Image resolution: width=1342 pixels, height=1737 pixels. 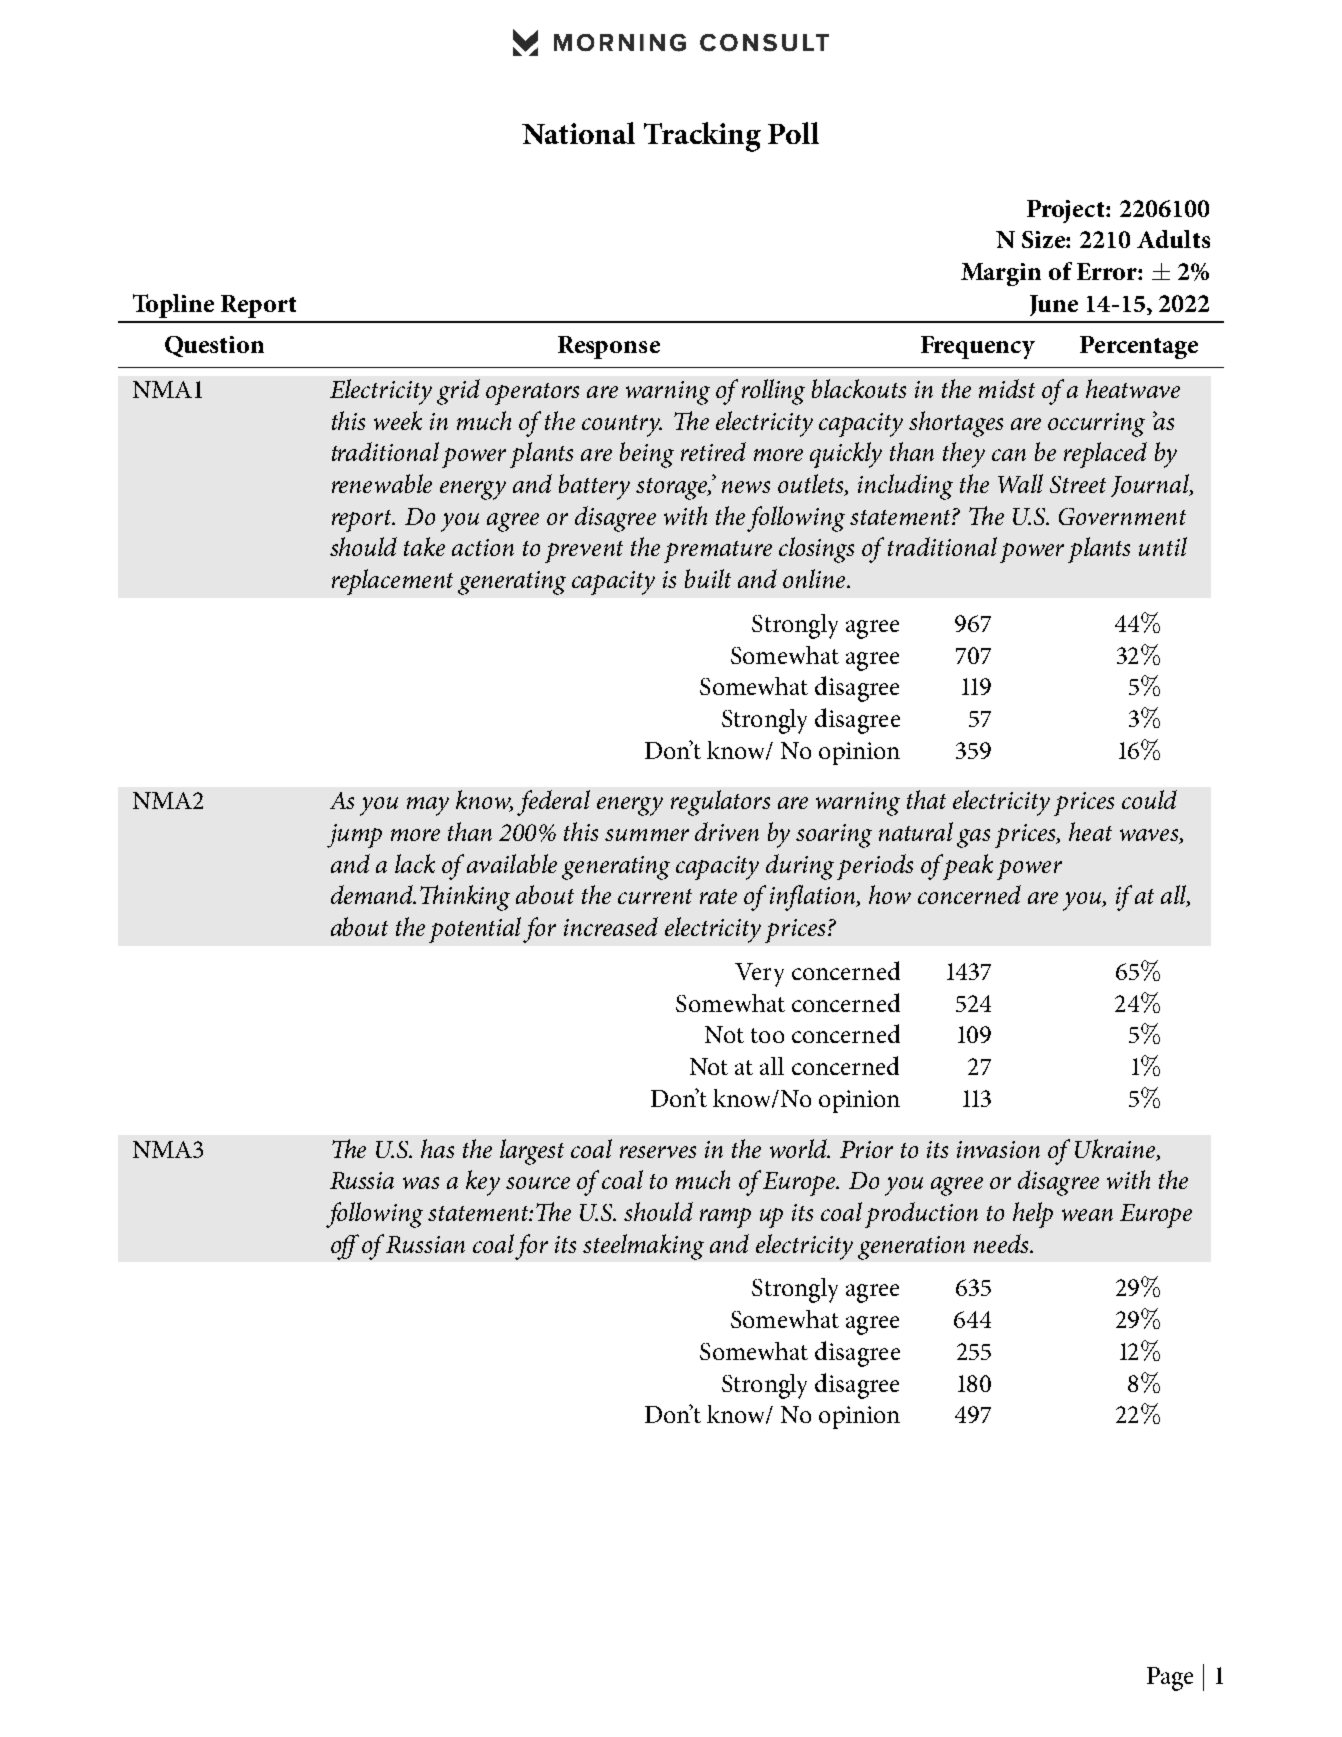 I want to click on steelmaking, so click(x=643, y=1247).
